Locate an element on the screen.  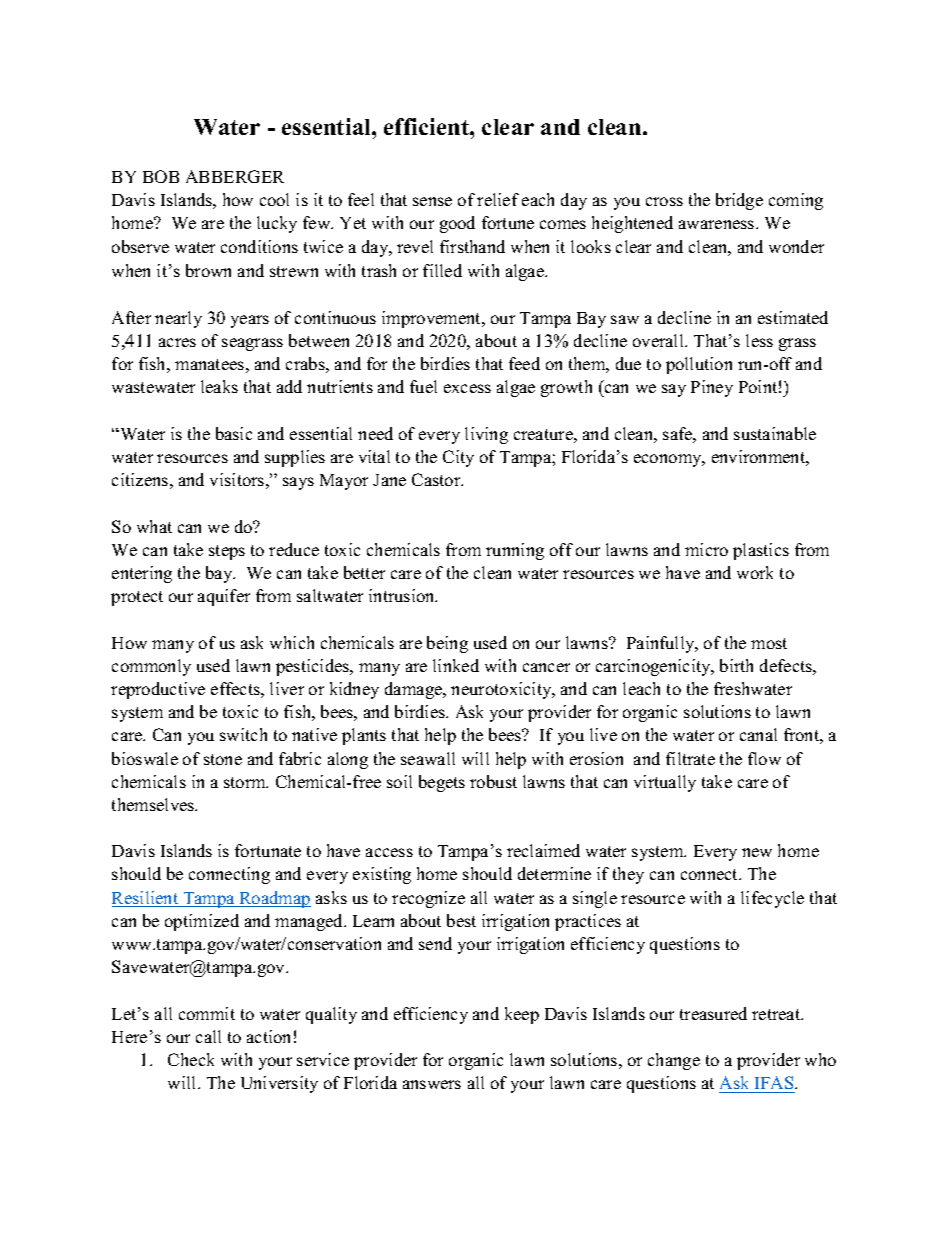
cool is located at coordinates (274, 199).
